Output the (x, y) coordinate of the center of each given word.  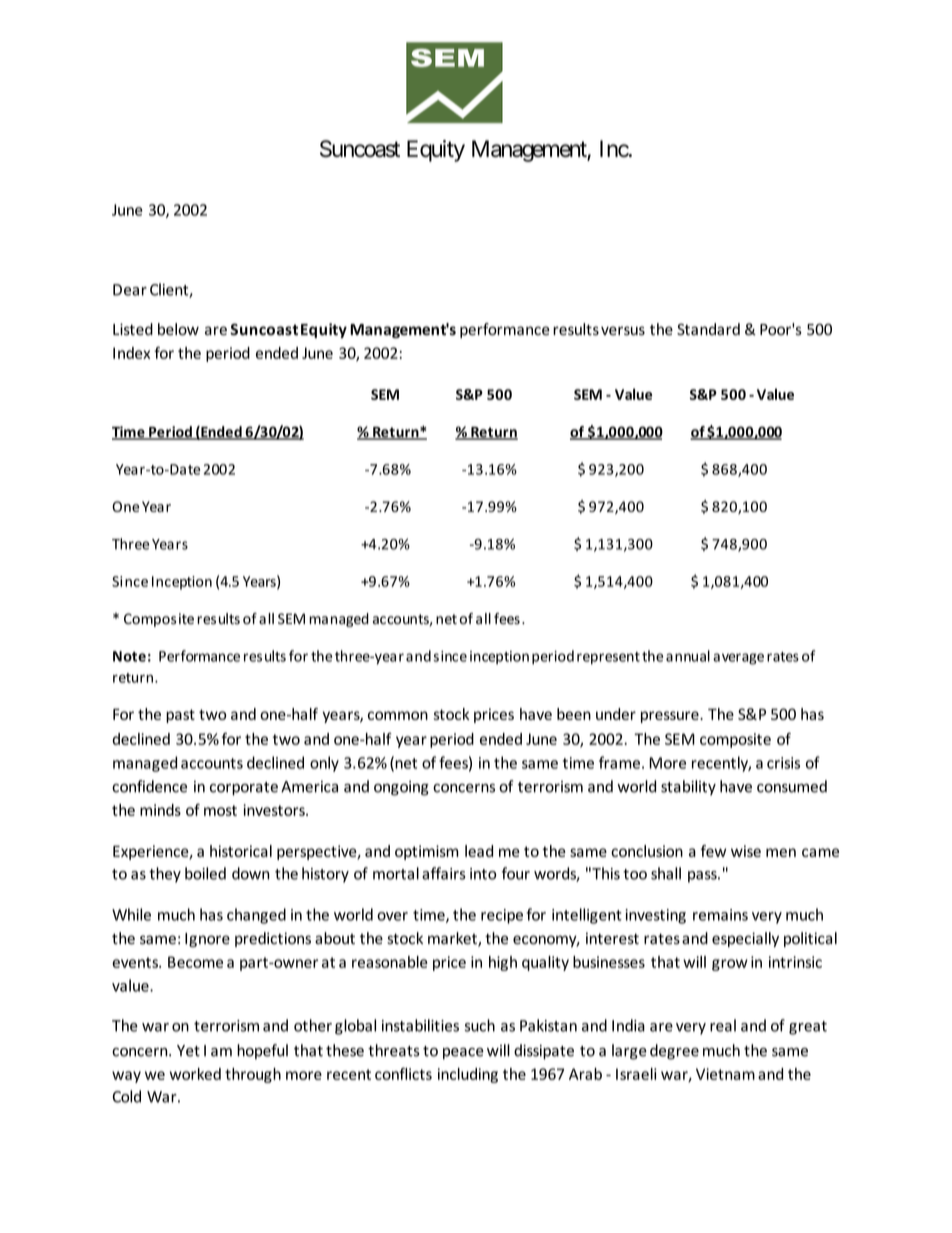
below (178, 329)
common (398, 715)
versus (623, 331)
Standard (708, 329)
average (738, 659)
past (180, 716)
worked (195, 1074)
